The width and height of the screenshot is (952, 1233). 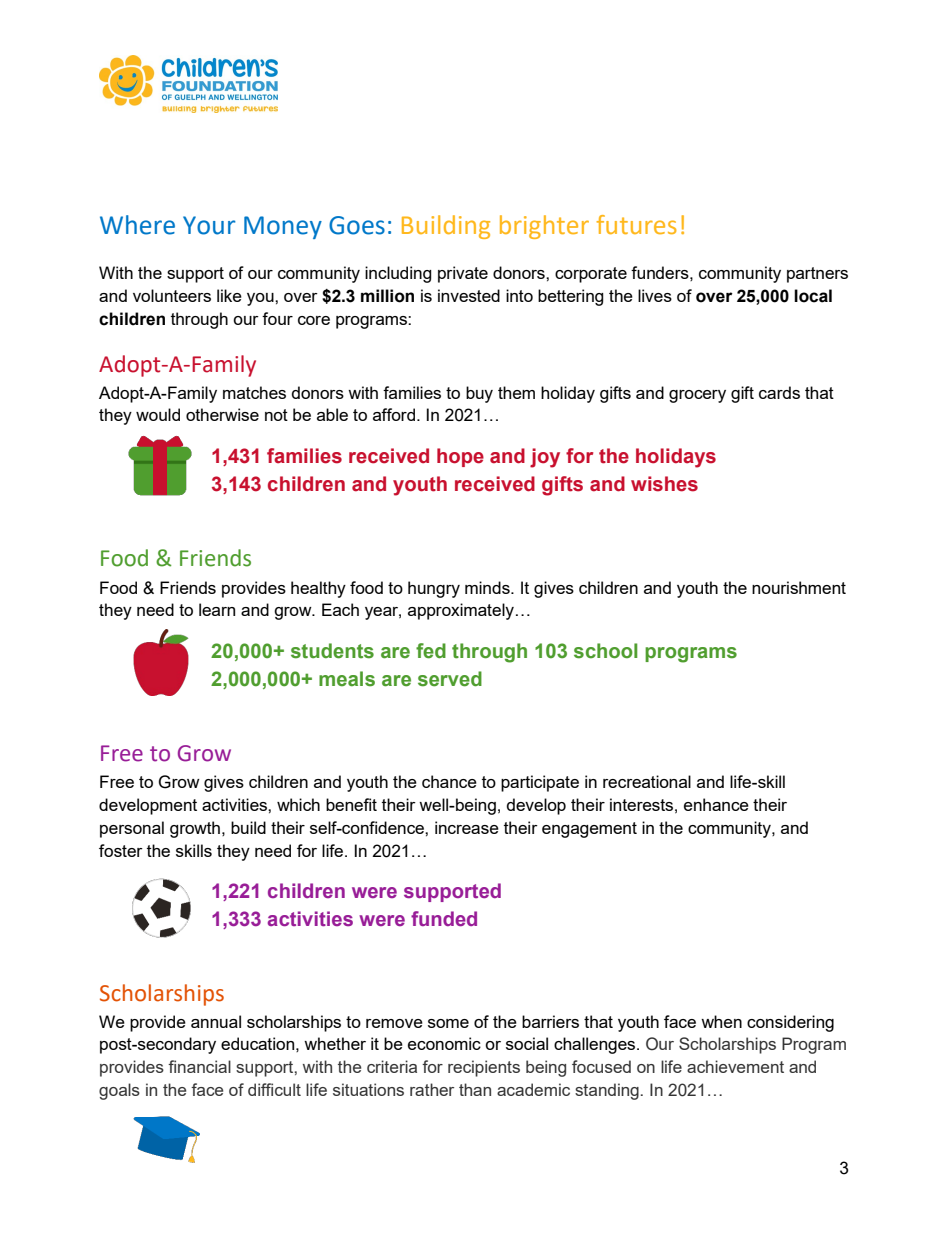 I want to click on chance, so click(x=449, y=781).
